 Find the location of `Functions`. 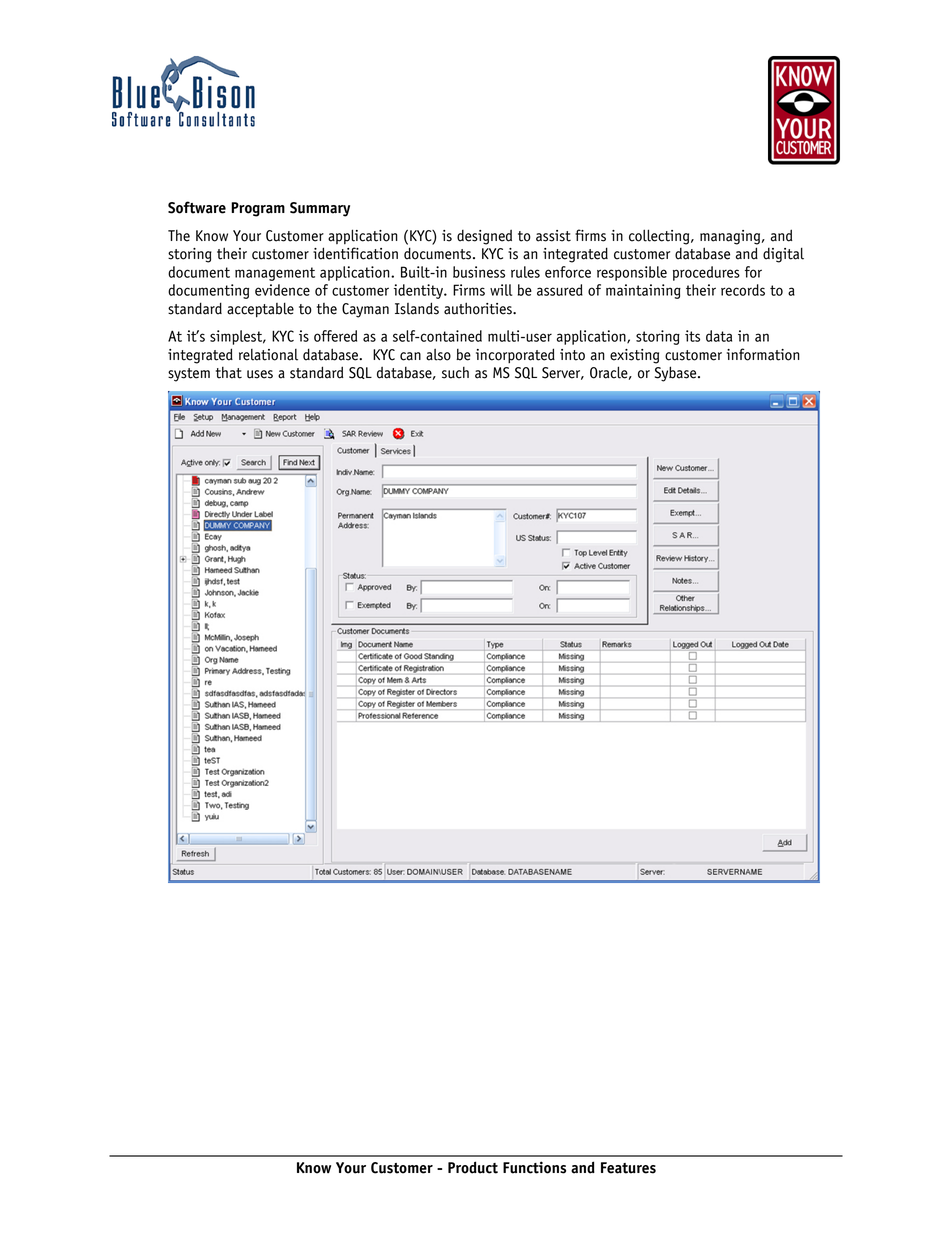

Functions is located at coordinates (534, 1167).
